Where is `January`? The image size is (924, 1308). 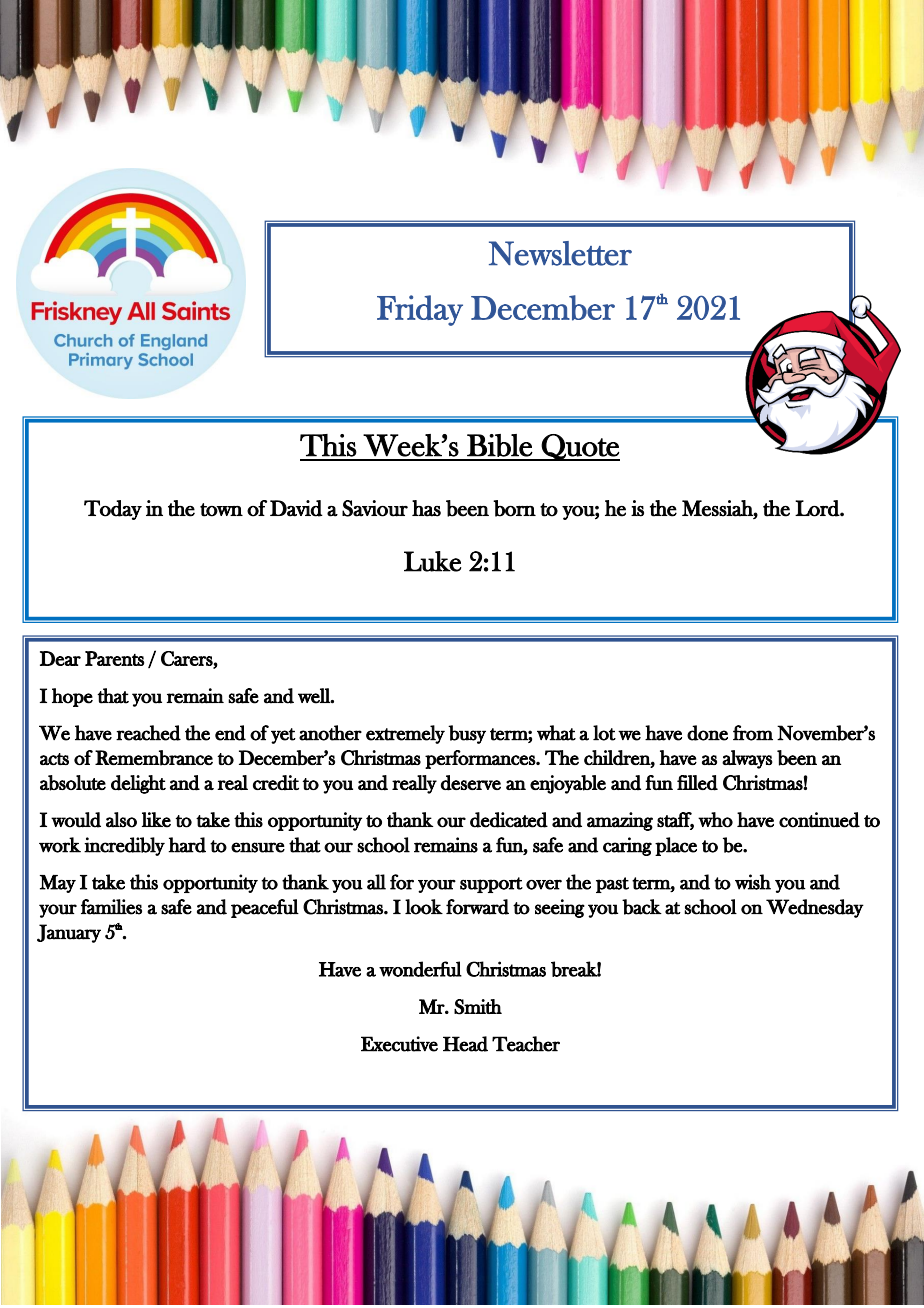 January is located at coordinates (69, 933).
